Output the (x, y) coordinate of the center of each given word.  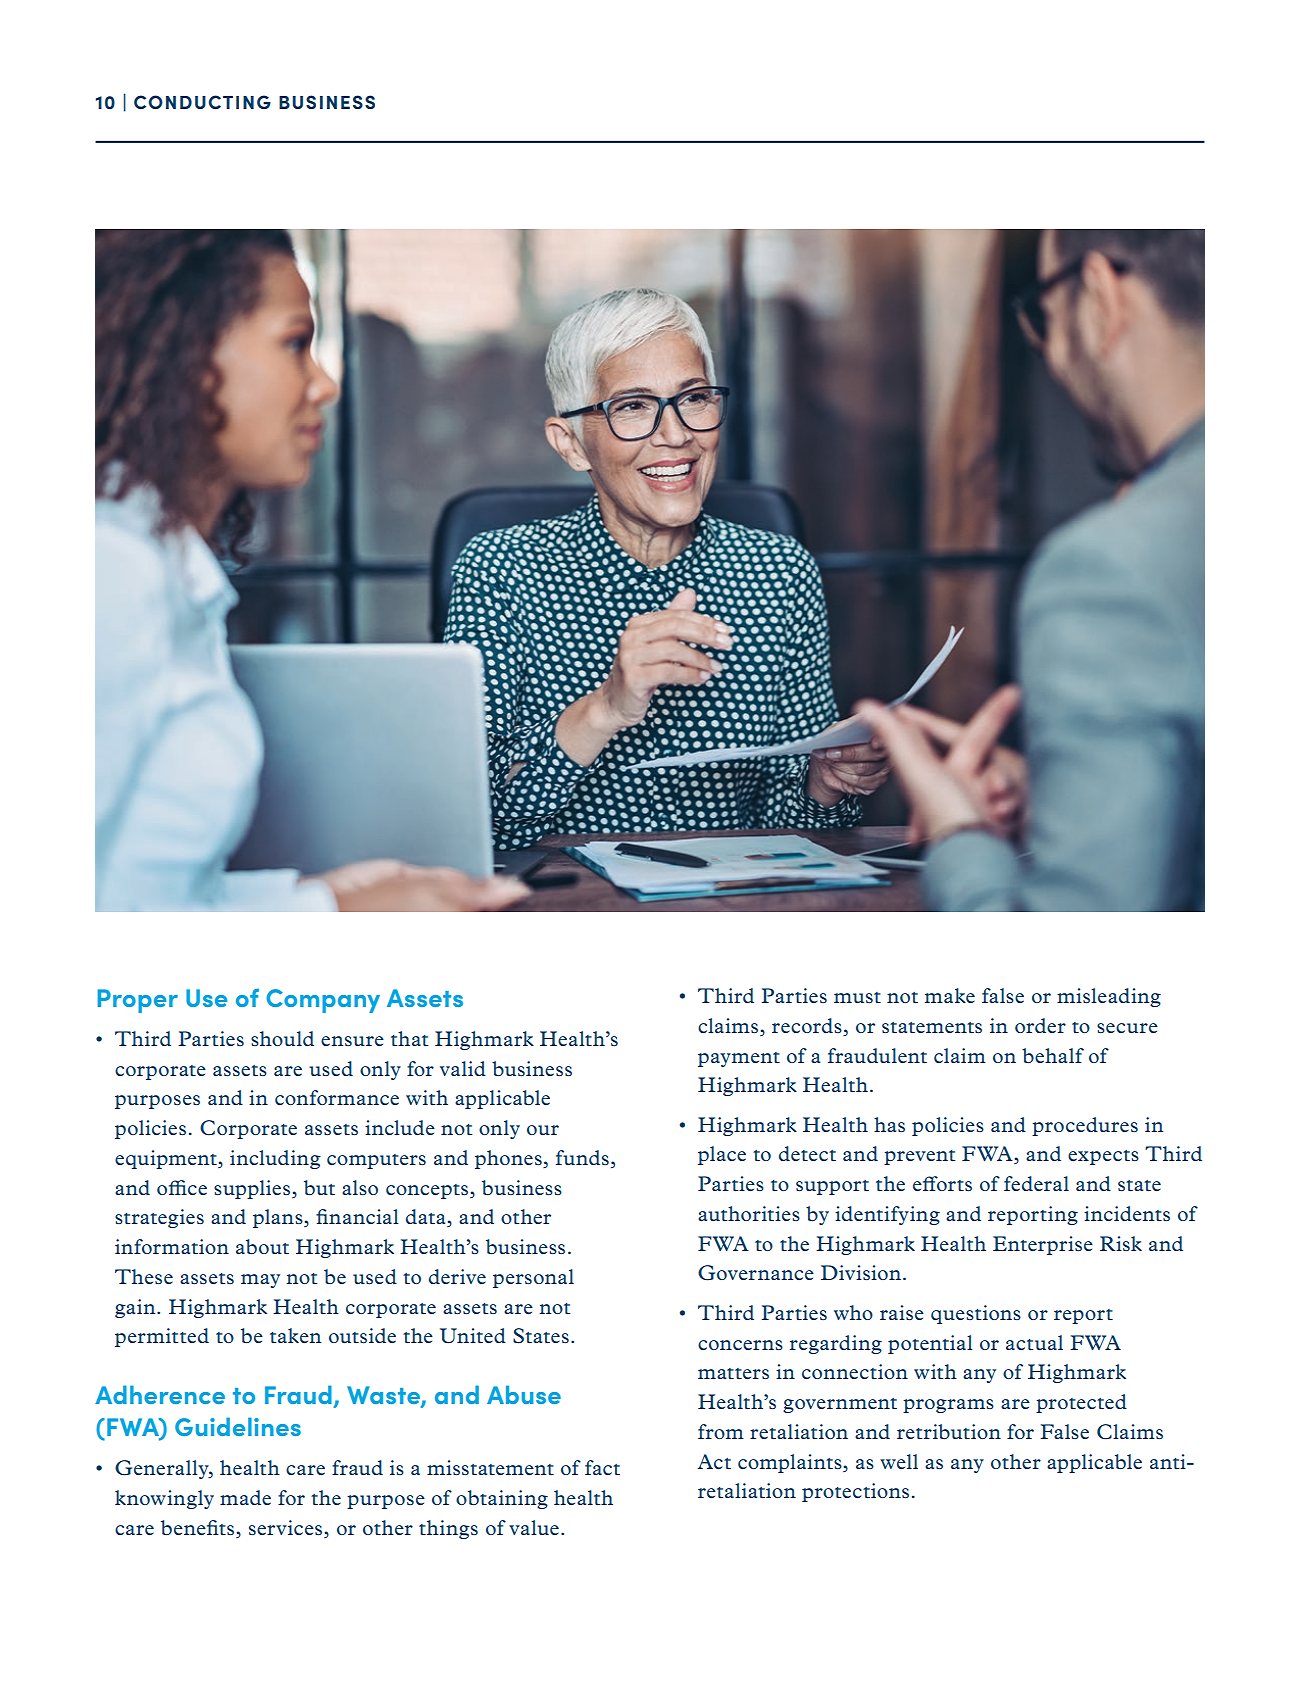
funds (582, 1157)
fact (602, 1467)
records (808, 1027)
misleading (1109, 997)
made (245, 1497)
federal (1036, 1183)
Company (323, 1001)
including (275, 1159)
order (1040, 1025)
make (950, 995)
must (857, 997)
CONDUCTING (202, 102)
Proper (138, 1001)
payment (739, 1059)
